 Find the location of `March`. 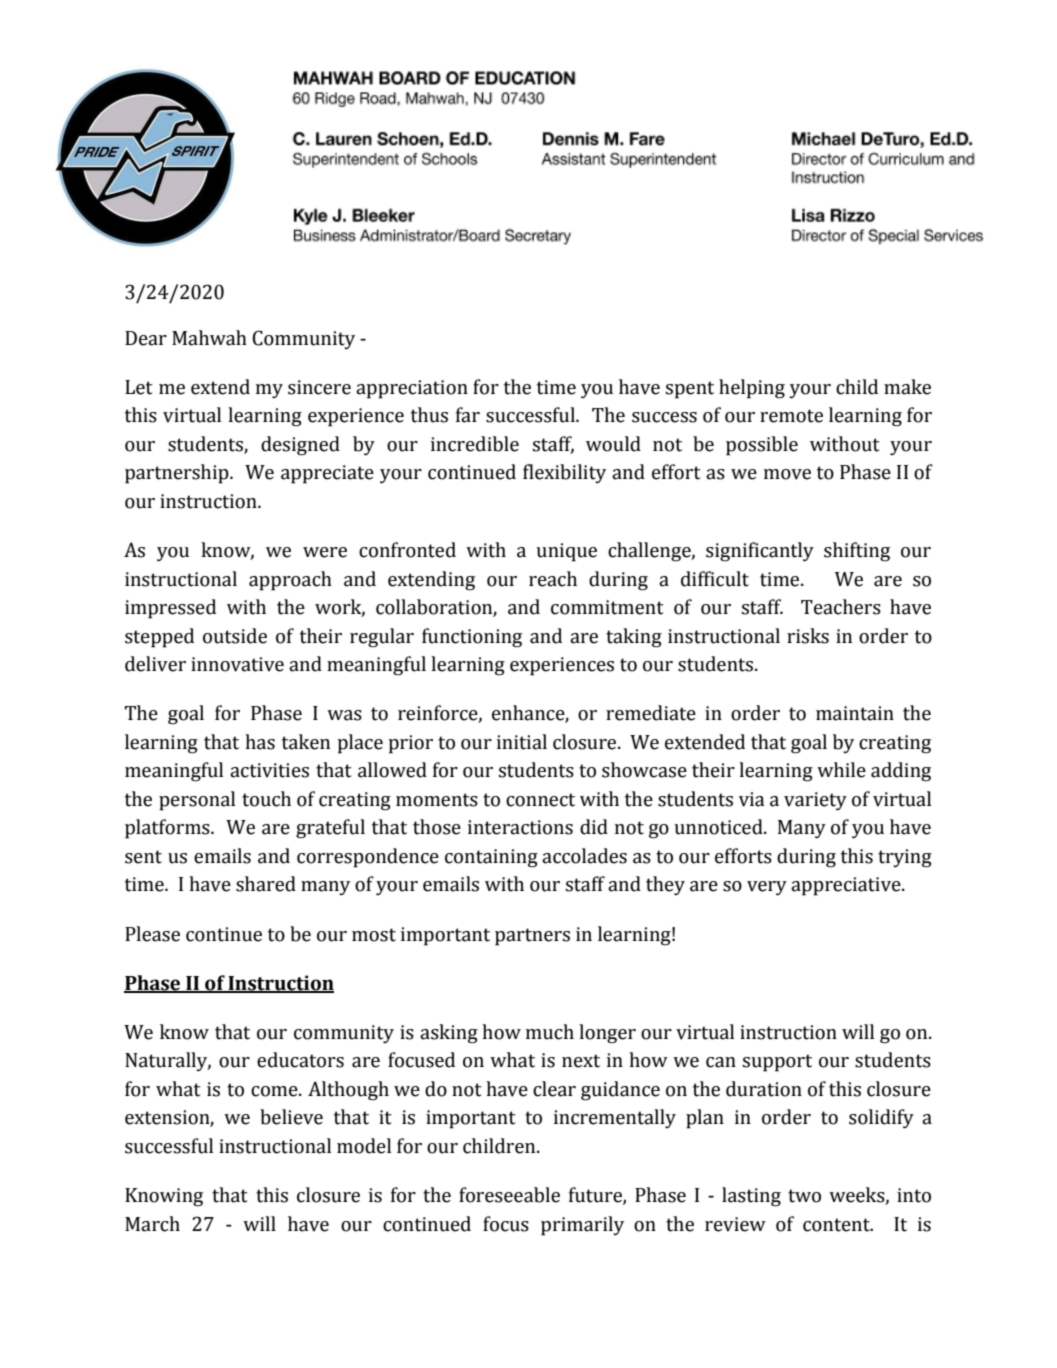

March is located at coordinates (152, 1224).
